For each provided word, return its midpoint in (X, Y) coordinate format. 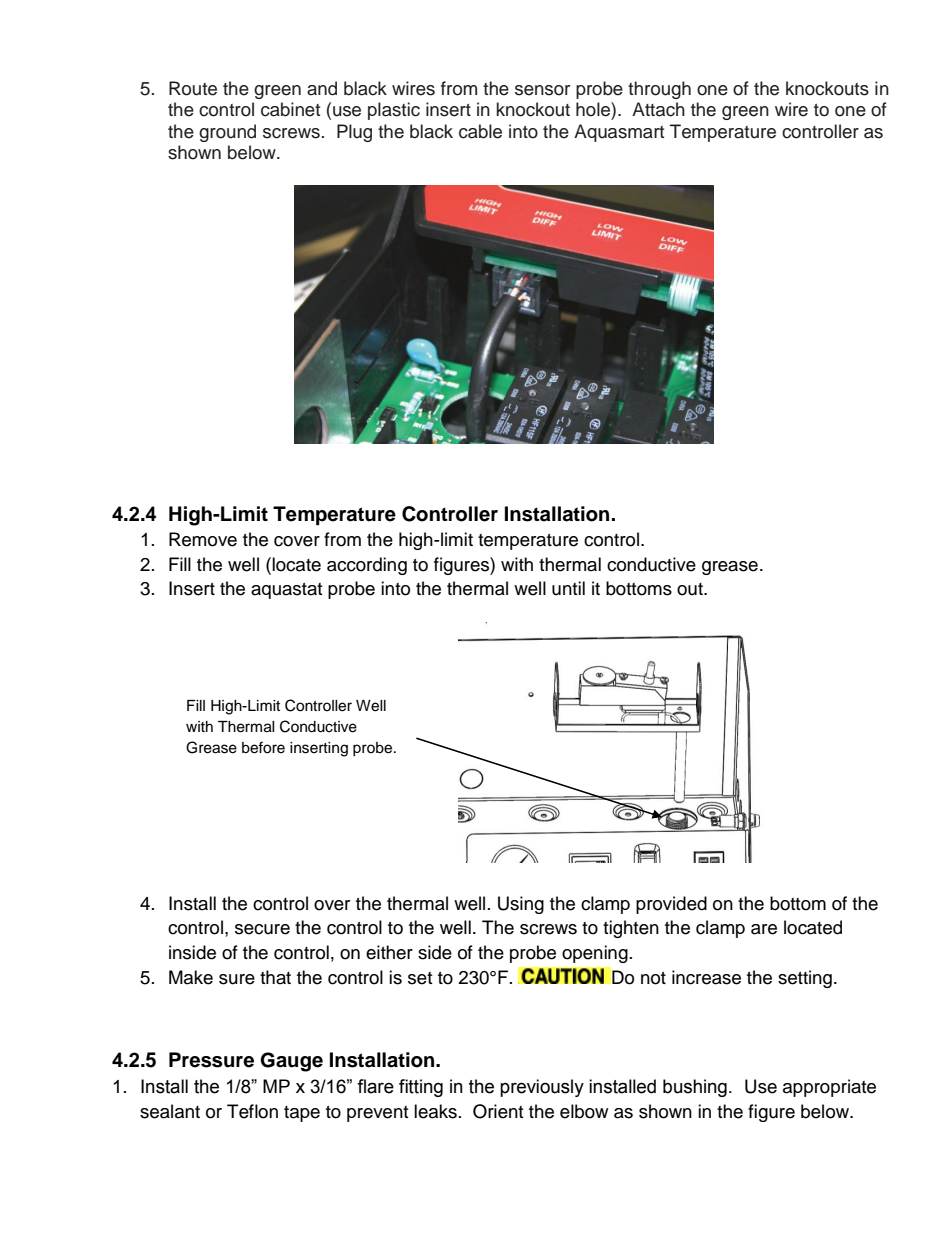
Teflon (252, 1111)
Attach (658, 109)
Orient (498, 1111)
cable (480, 131)
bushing (695, 1088)
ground (227, 133)
